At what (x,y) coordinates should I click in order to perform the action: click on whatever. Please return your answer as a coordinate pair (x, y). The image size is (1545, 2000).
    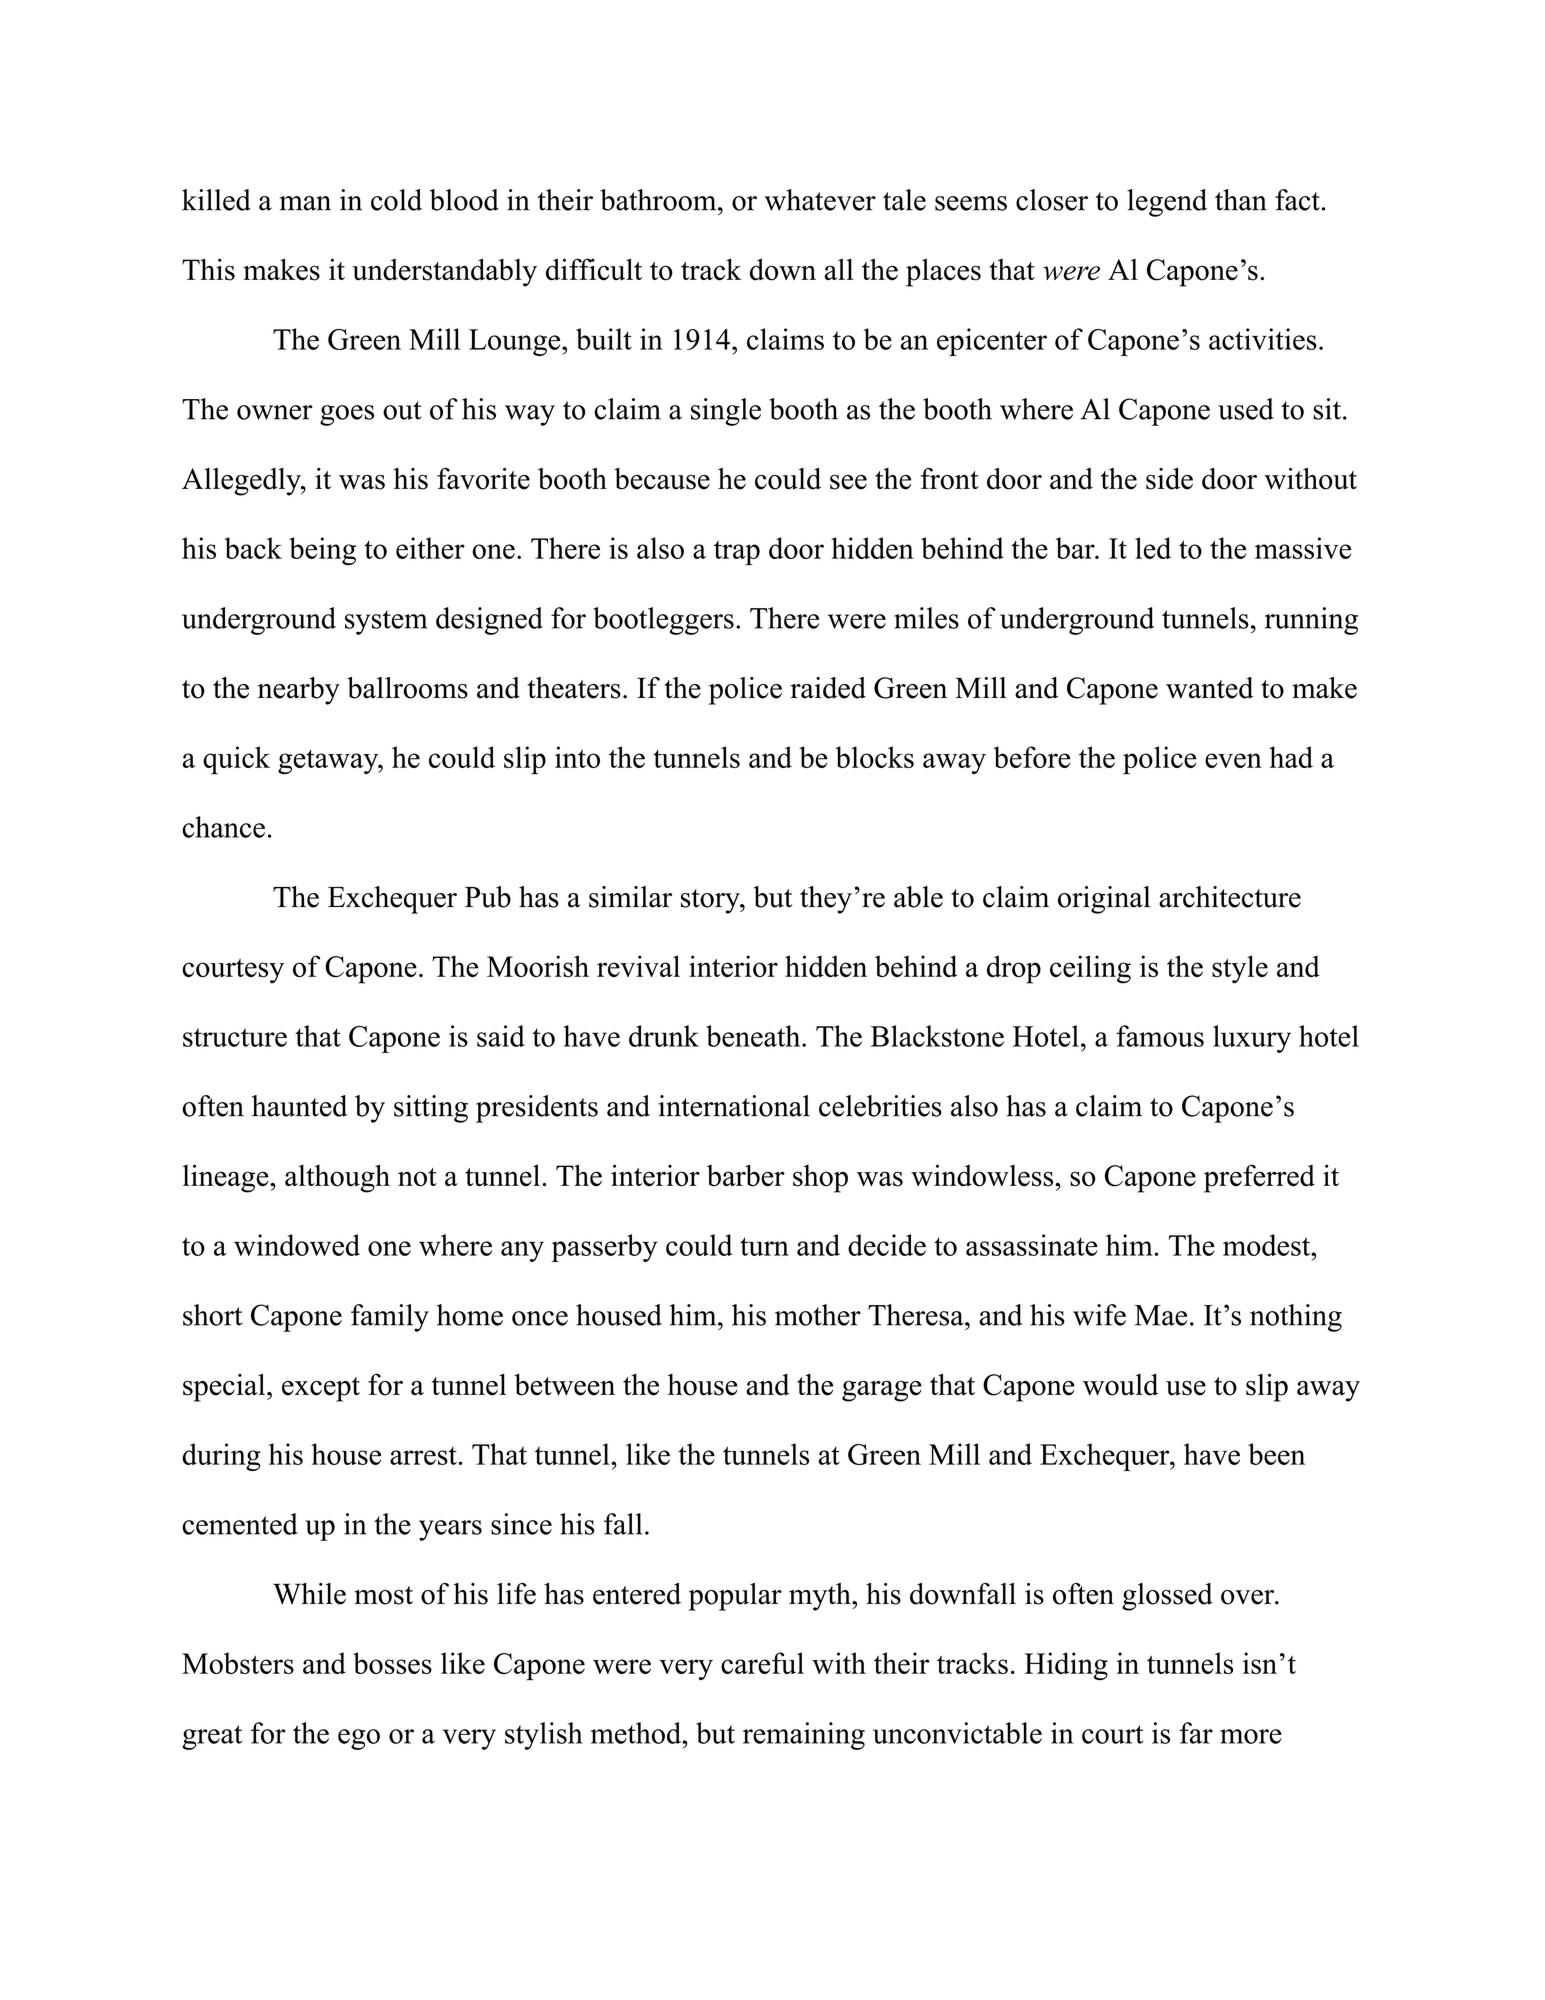
    Looking at the image, I should click on (820, 200).
